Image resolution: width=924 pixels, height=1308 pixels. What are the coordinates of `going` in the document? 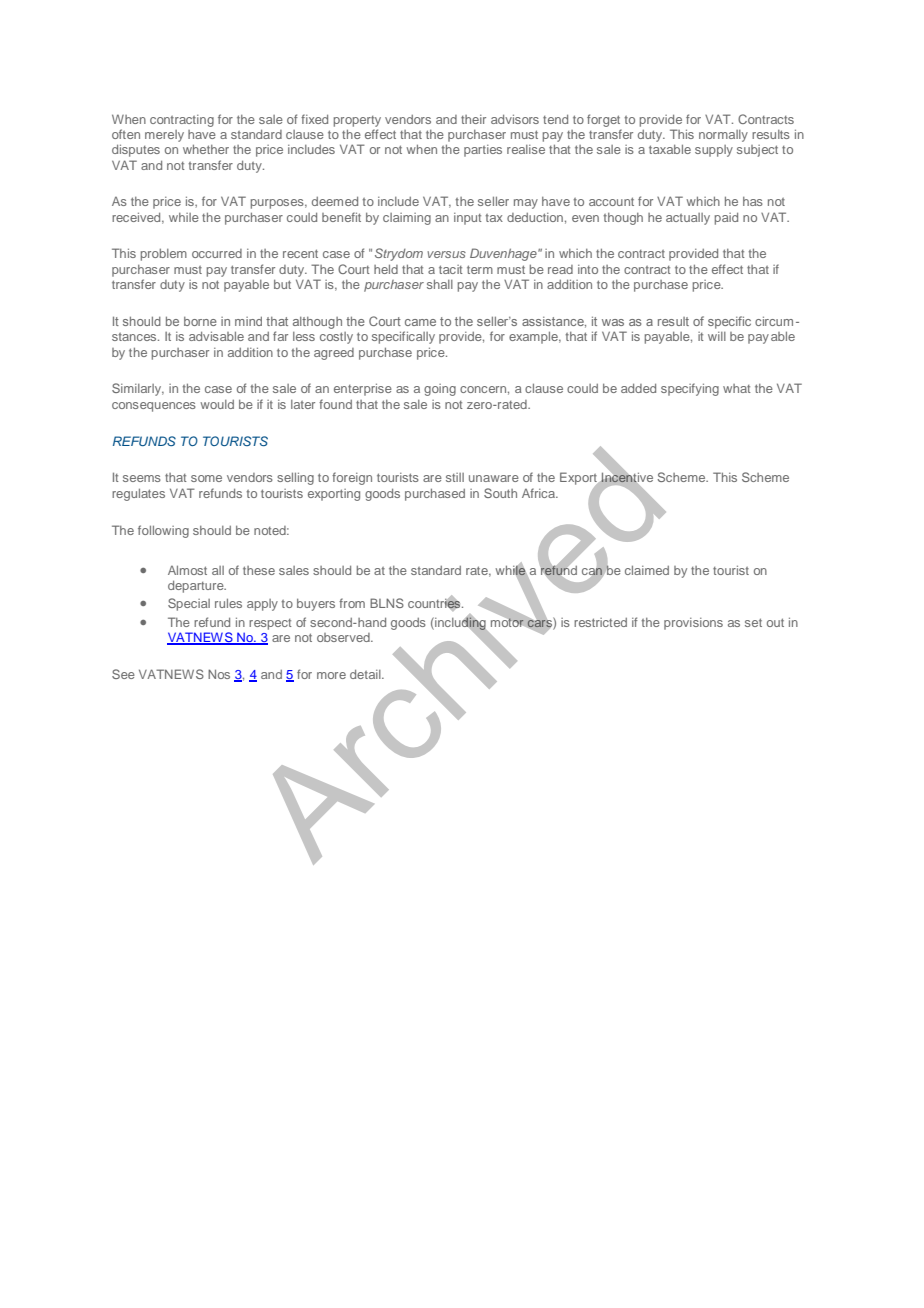 It's located at (440, 390).
